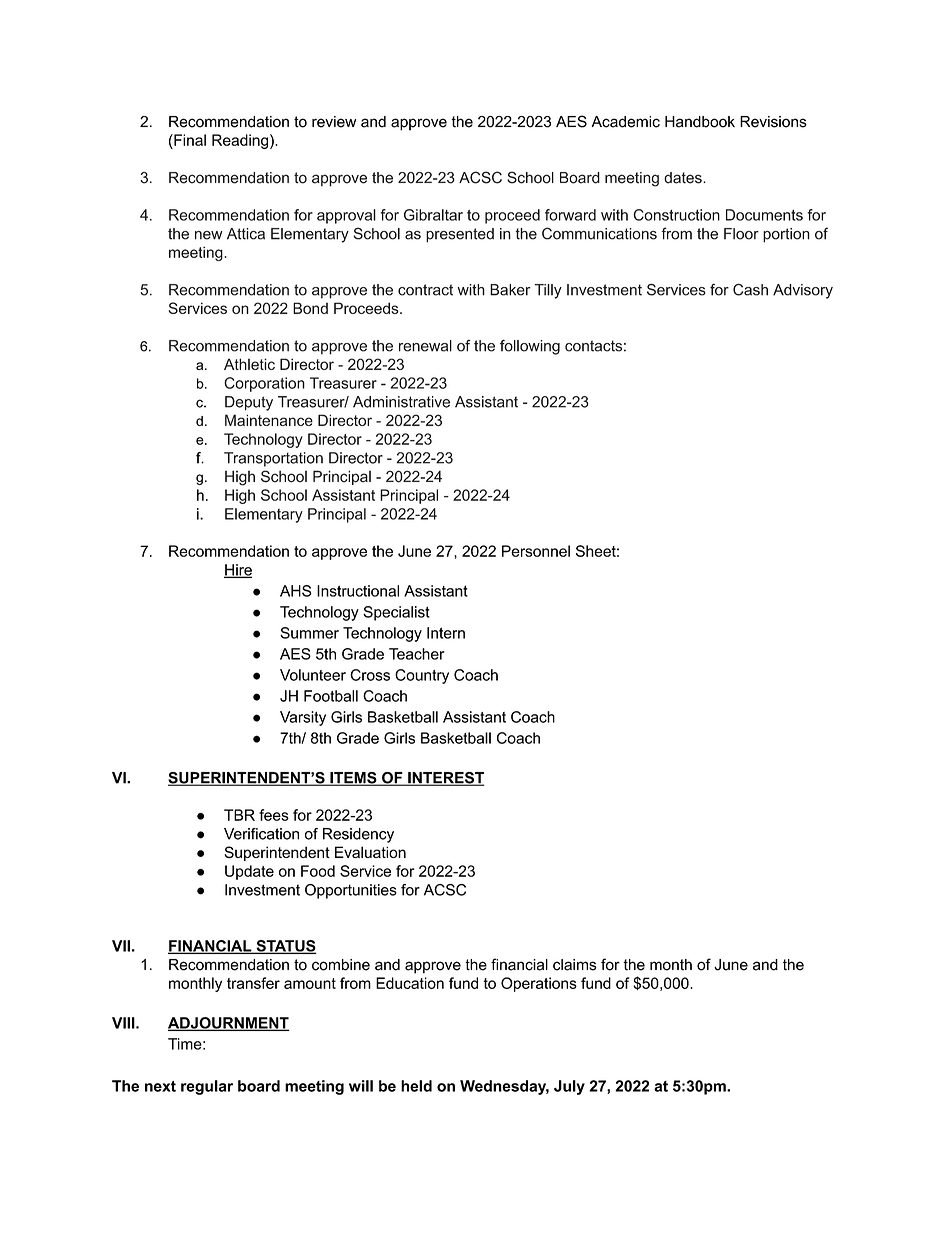 This screenshot has width=952, height=1233. I want to click on Gibraltar, so click(433, 215).
